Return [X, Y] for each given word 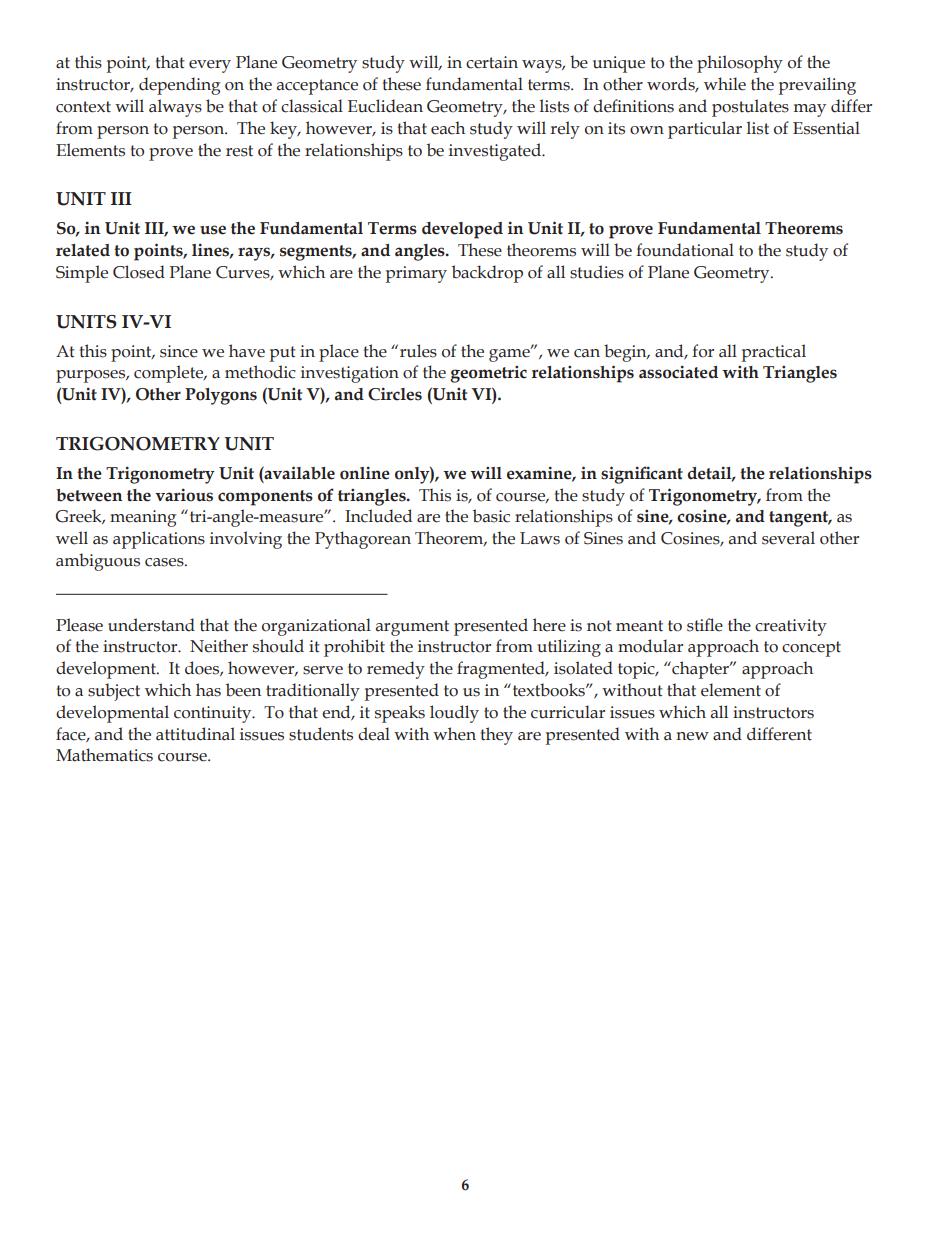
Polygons [221, 396]
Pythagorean [363, 540]
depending [180, 86]
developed [462, 230]
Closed [139, 272]
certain [492, 62]
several [788, 538]
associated [678, 372]
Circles [395, 394]
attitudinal [195, 734]
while [725, 84]
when [454, 734]
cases [165, 562]
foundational [685, 250]
